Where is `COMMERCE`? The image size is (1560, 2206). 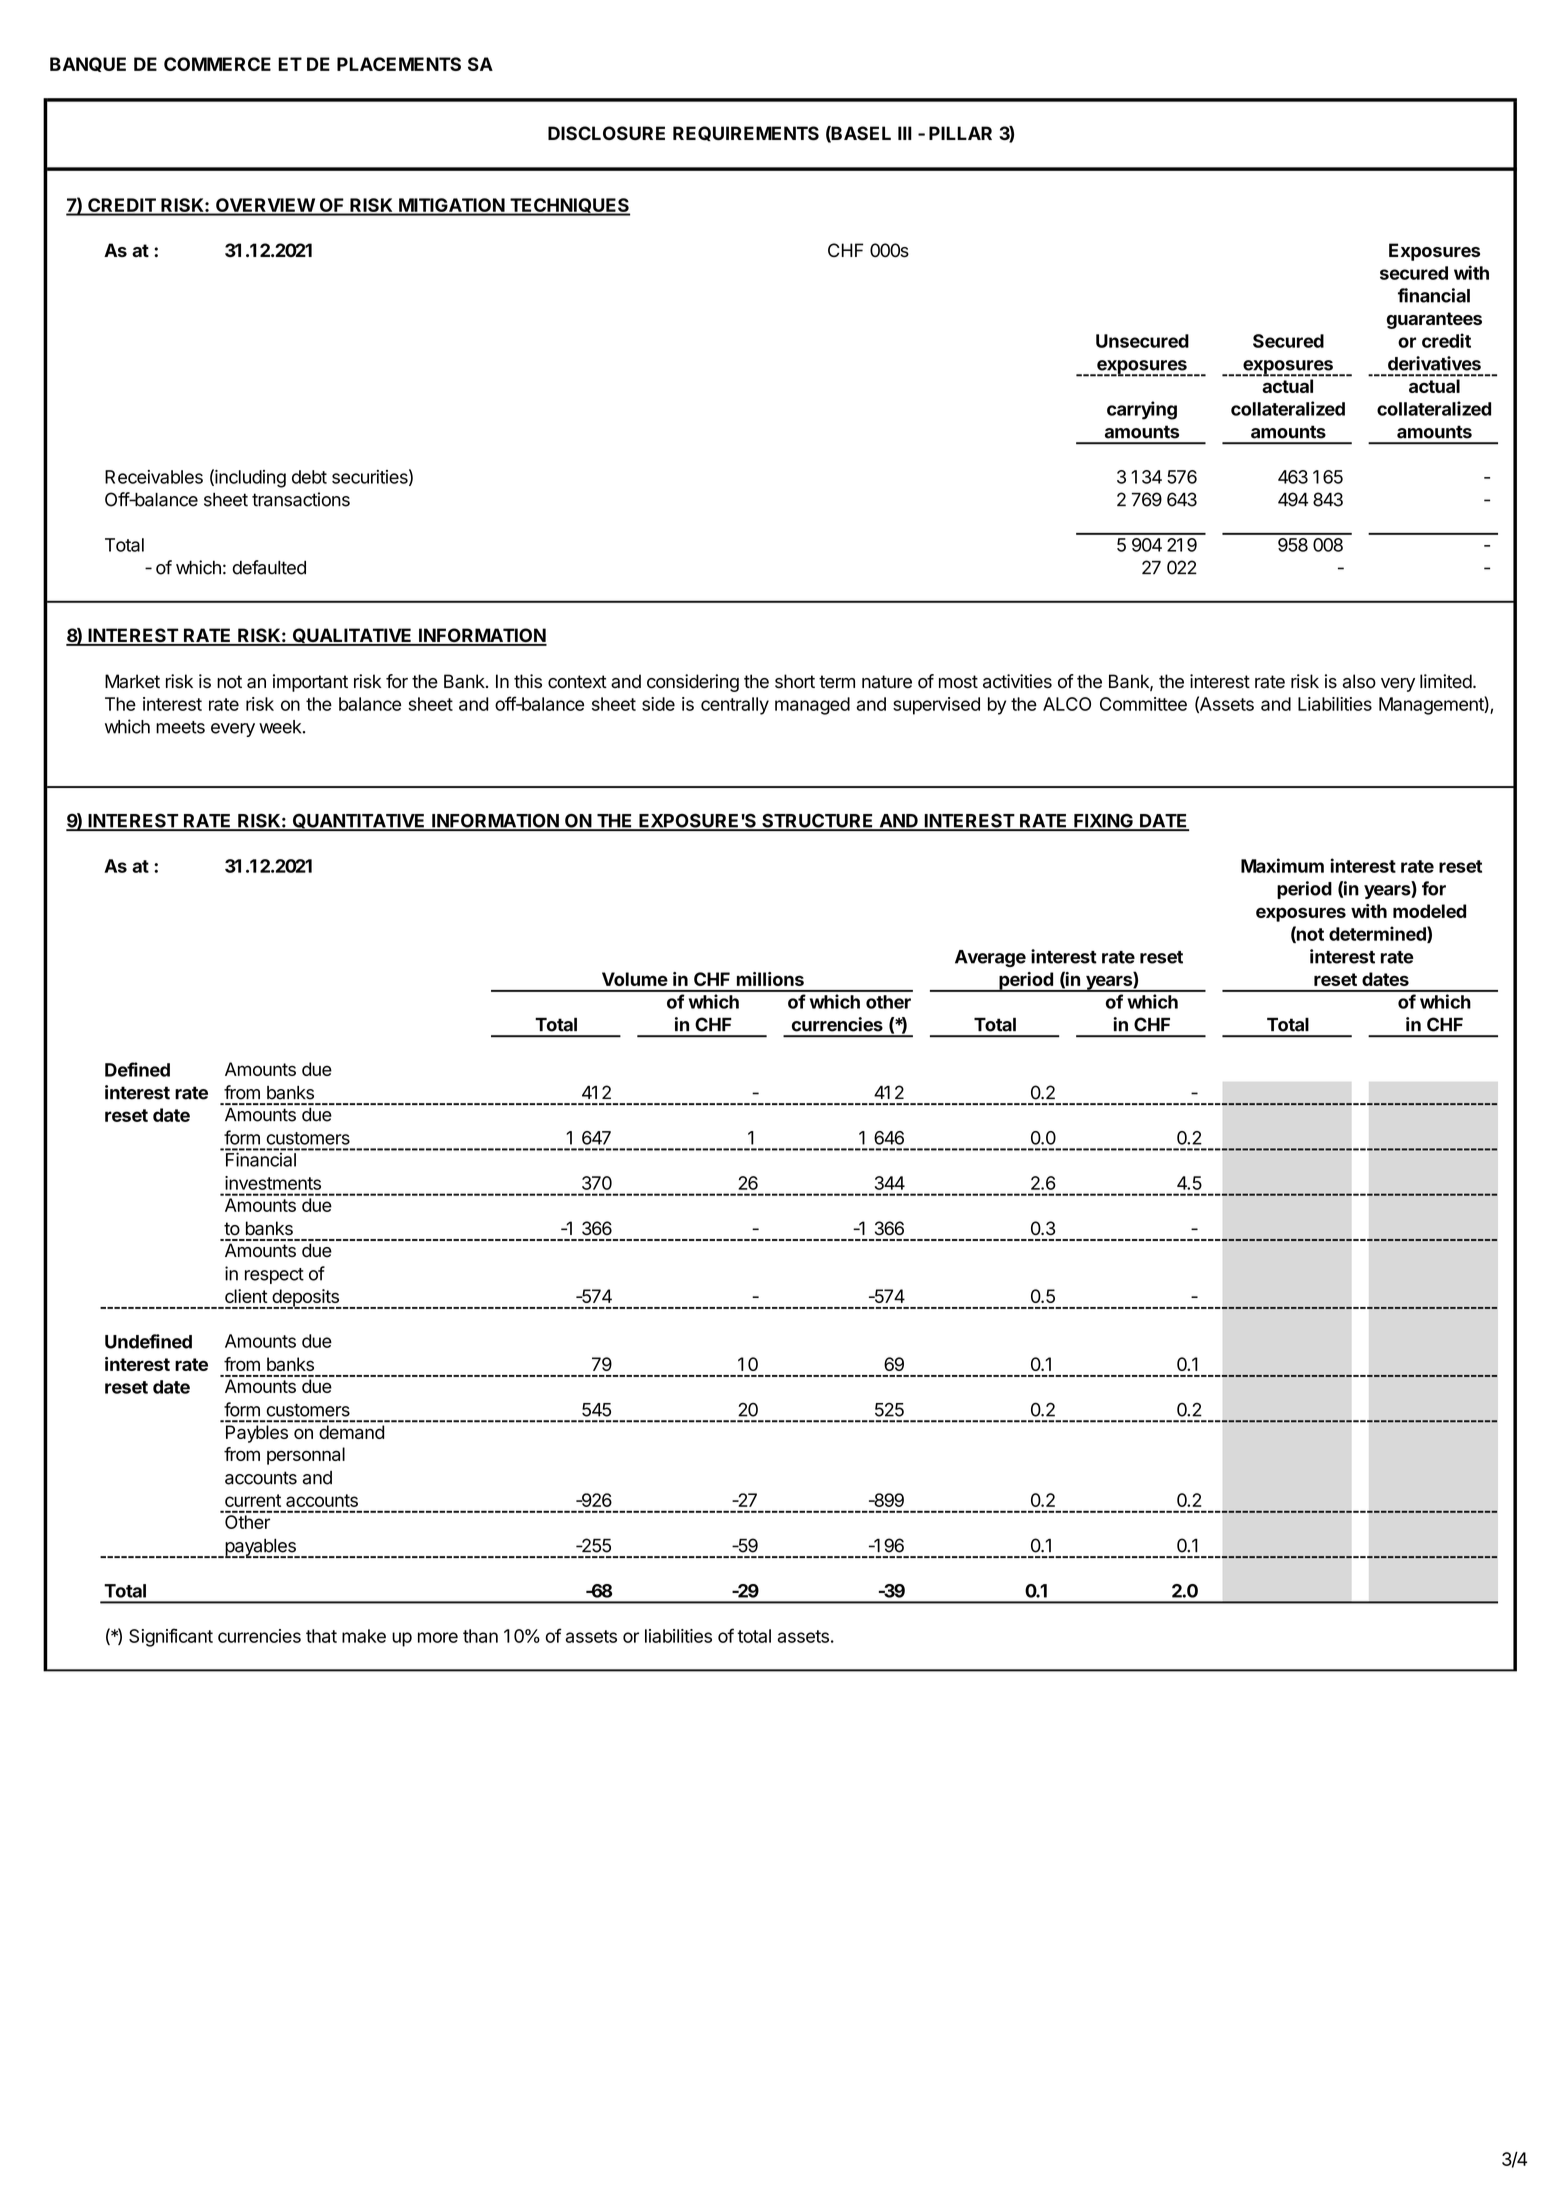
COMMERCE is located at coordinates (217, 64).
